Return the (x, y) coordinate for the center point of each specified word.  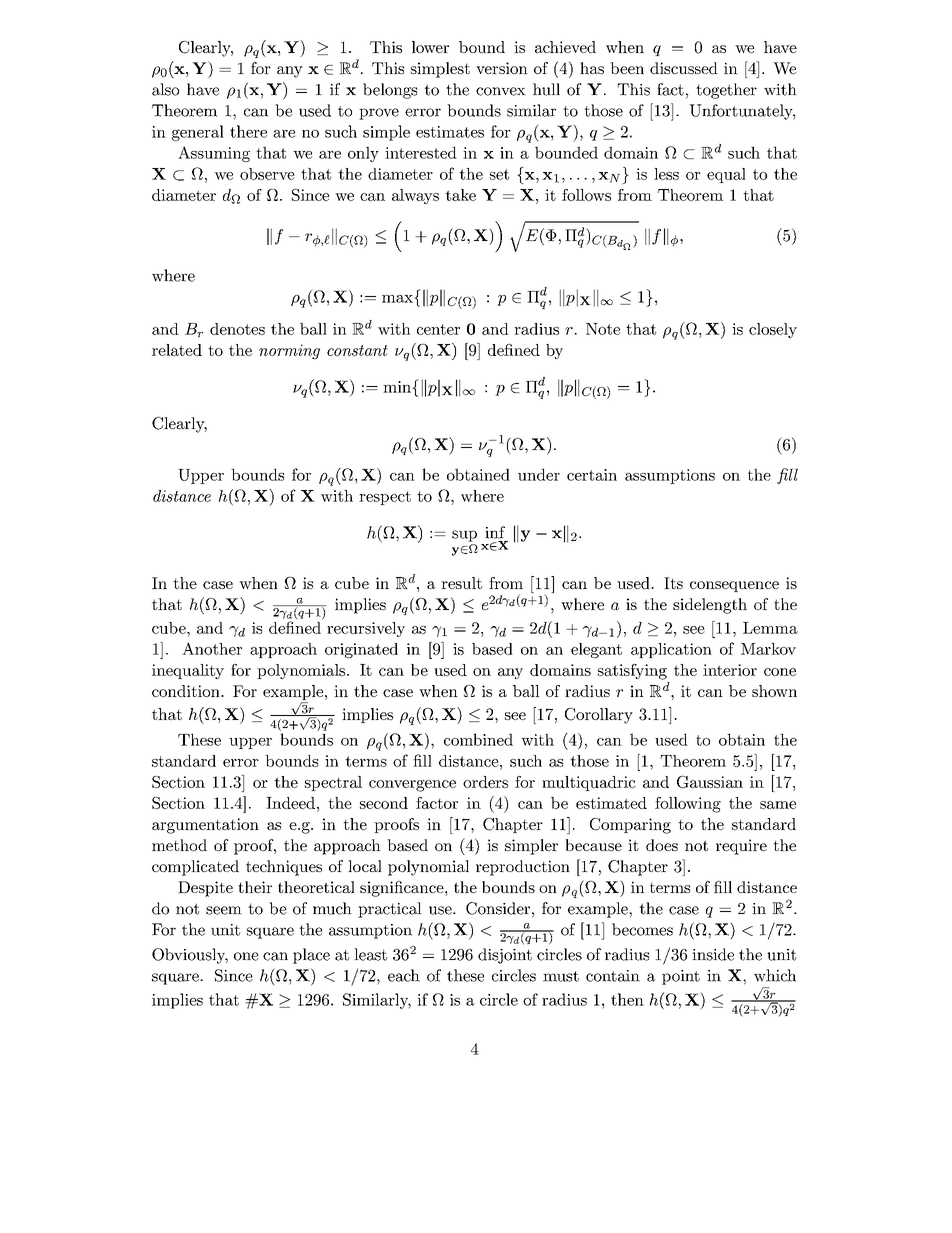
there (248, 131)
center (438, 329)
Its (673, 583)
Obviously (190, 956)
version (502, 68)
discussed (684, 68)
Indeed (290, 803)
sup (464, 536)
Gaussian (710, 782)
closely (773, 330)
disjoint (505, 956)
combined (478, 739)
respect (385, 498)
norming (289, 351)
